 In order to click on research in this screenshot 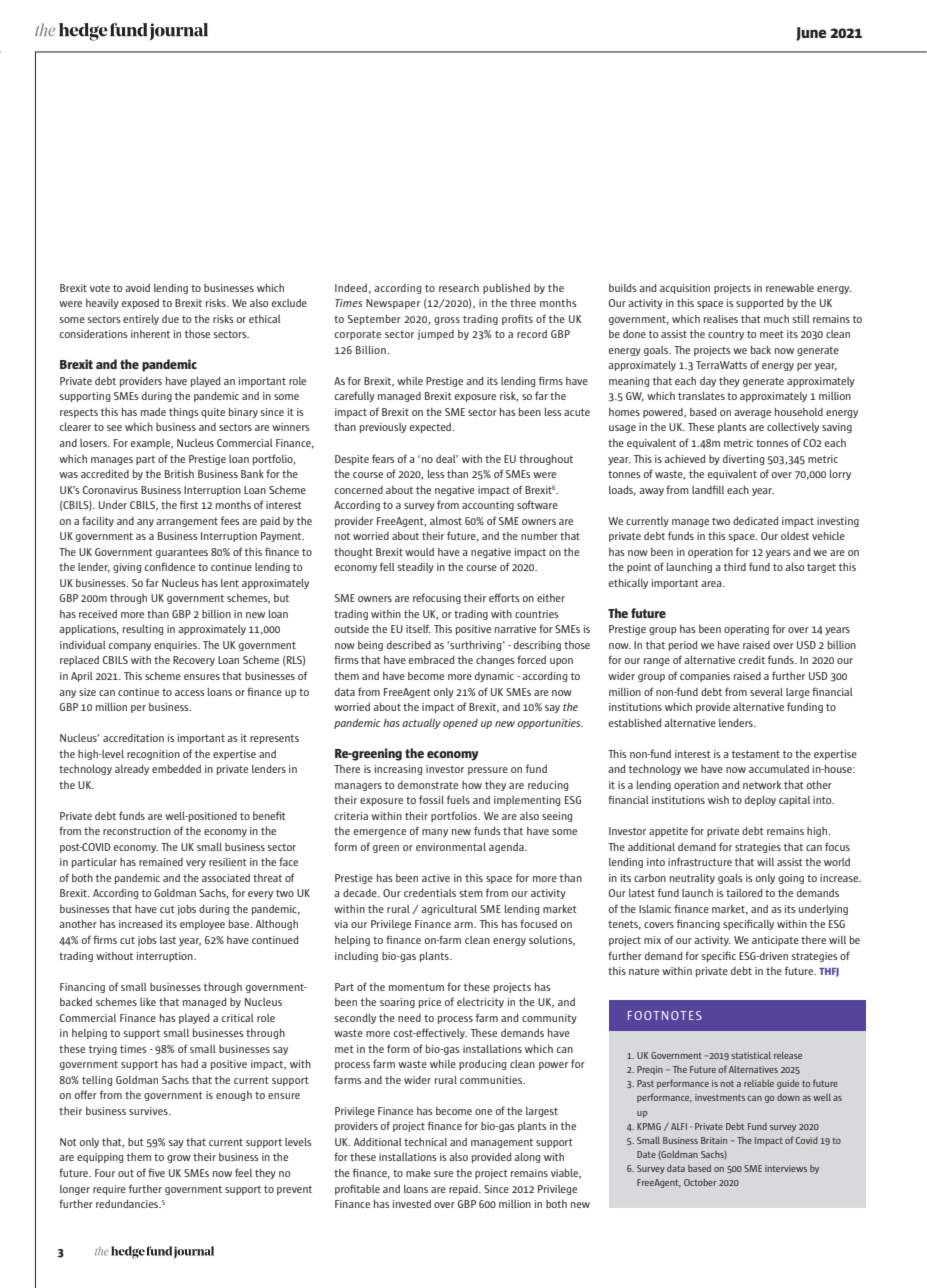, I will do `click(459, 288)`.
